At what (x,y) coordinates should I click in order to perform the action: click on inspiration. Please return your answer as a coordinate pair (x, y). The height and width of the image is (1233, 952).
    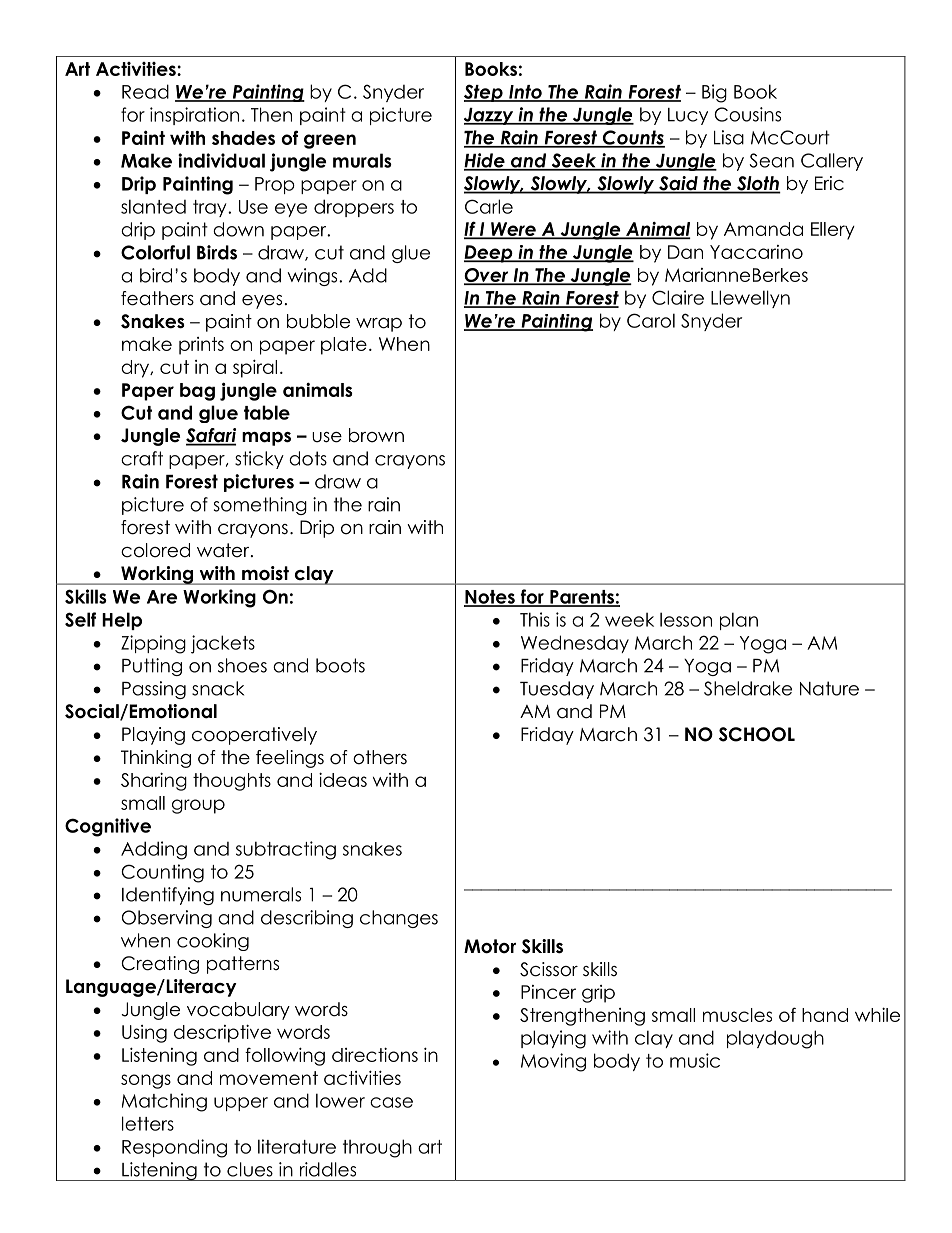
    Looking at the image, I should click on (194, 116).
